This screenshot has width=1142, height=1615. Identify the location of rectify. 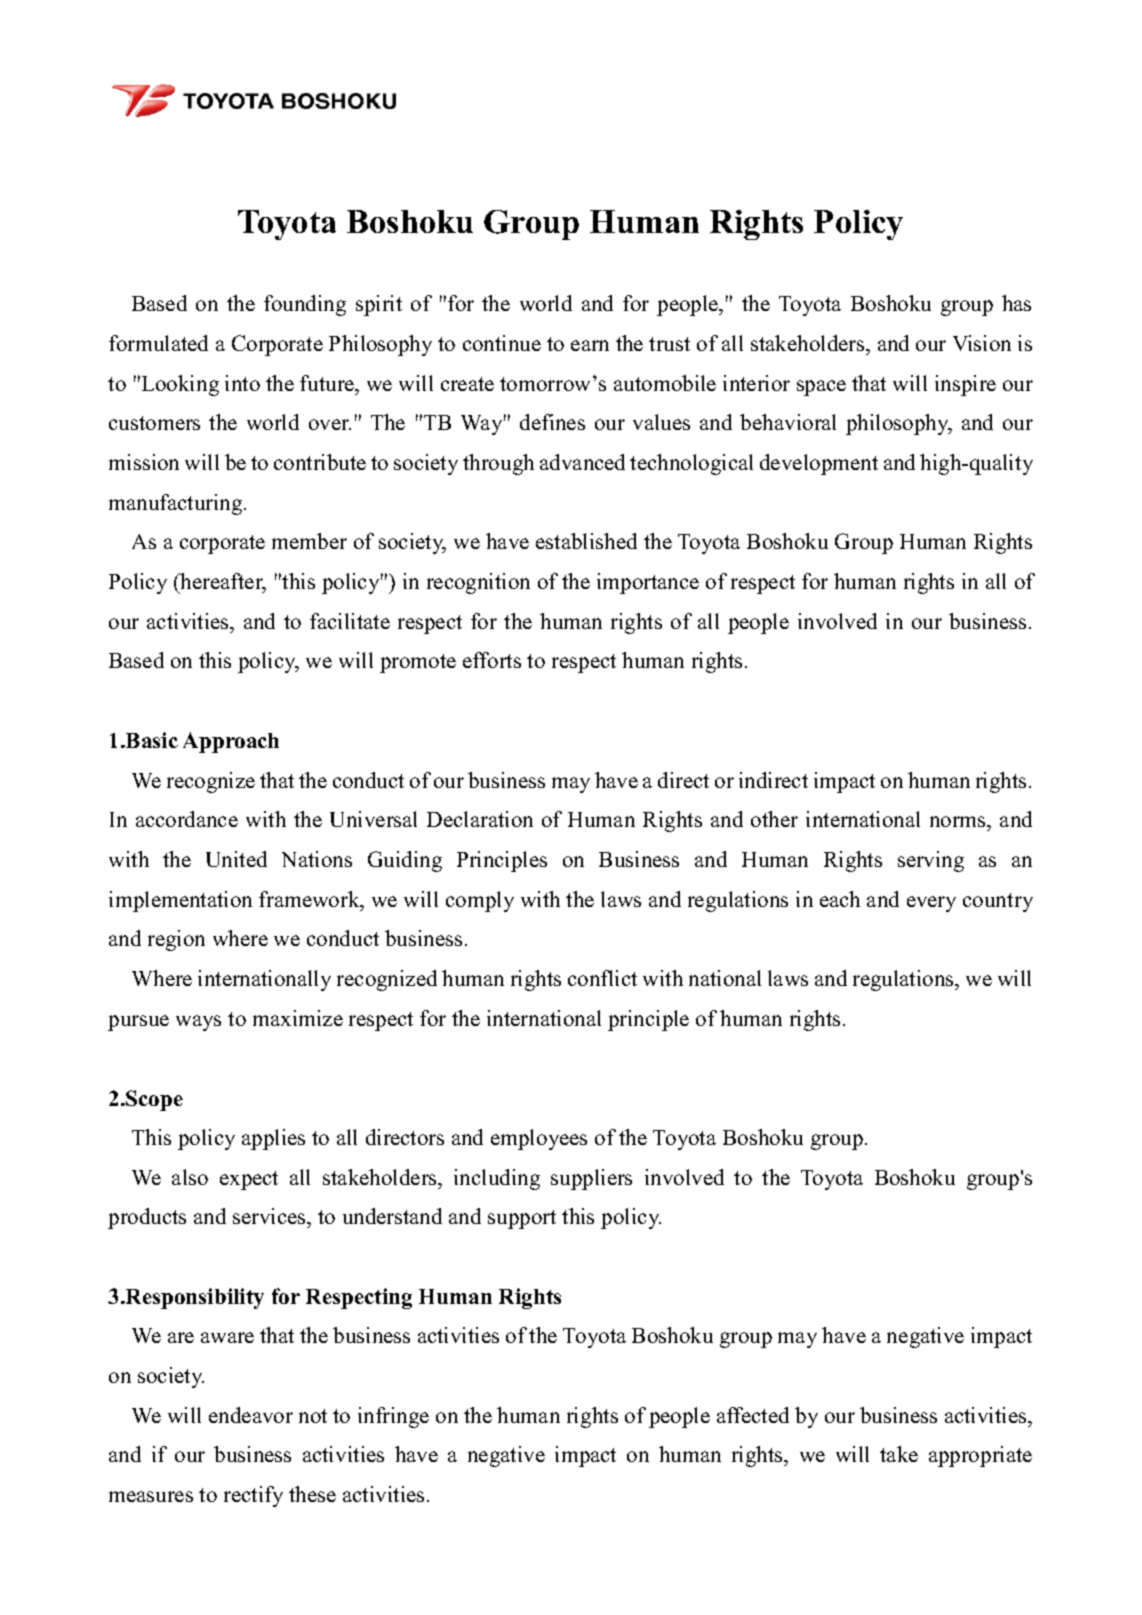
(253, 1496).
